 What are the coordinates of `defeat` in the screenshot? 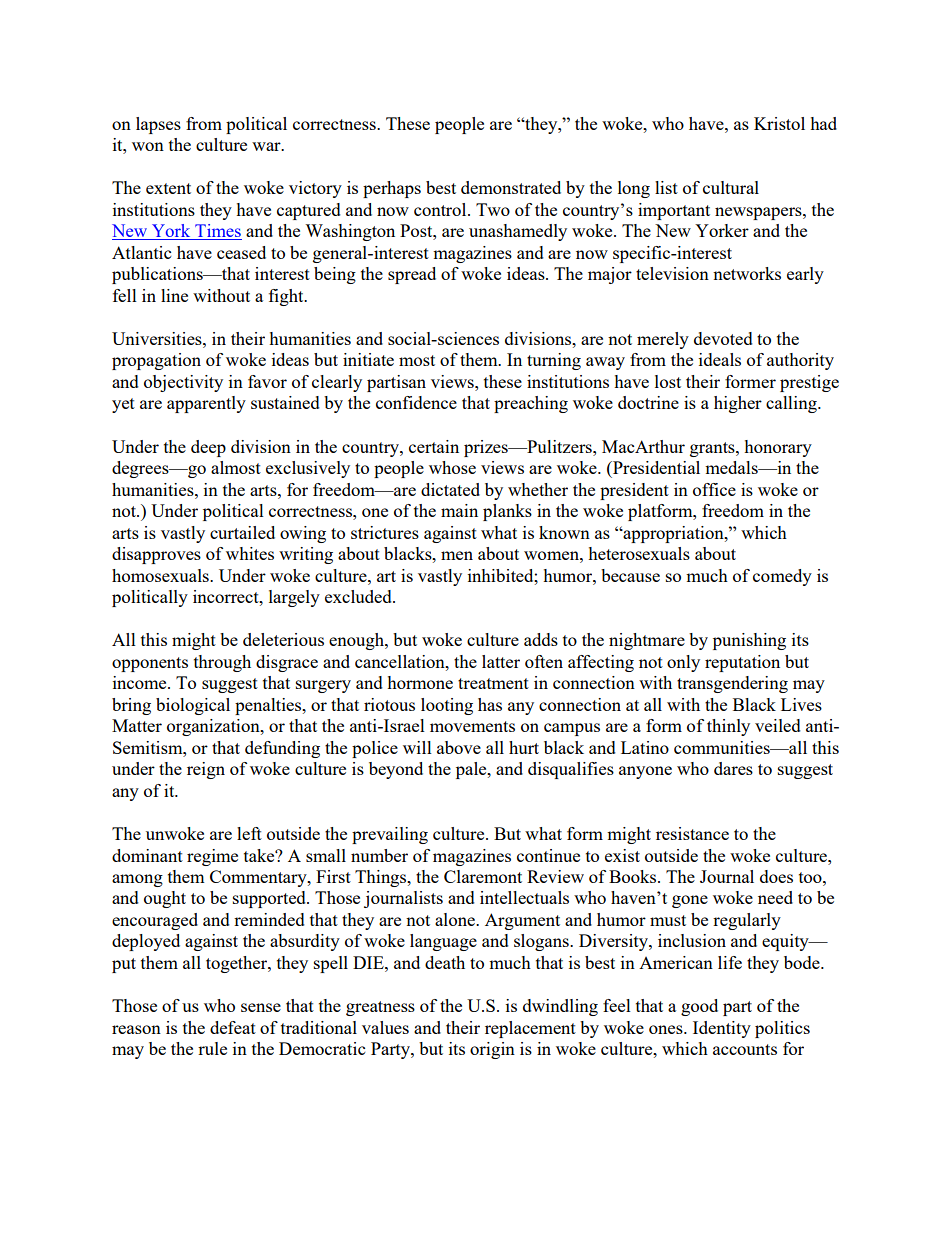 It's located at (233, 1027).
